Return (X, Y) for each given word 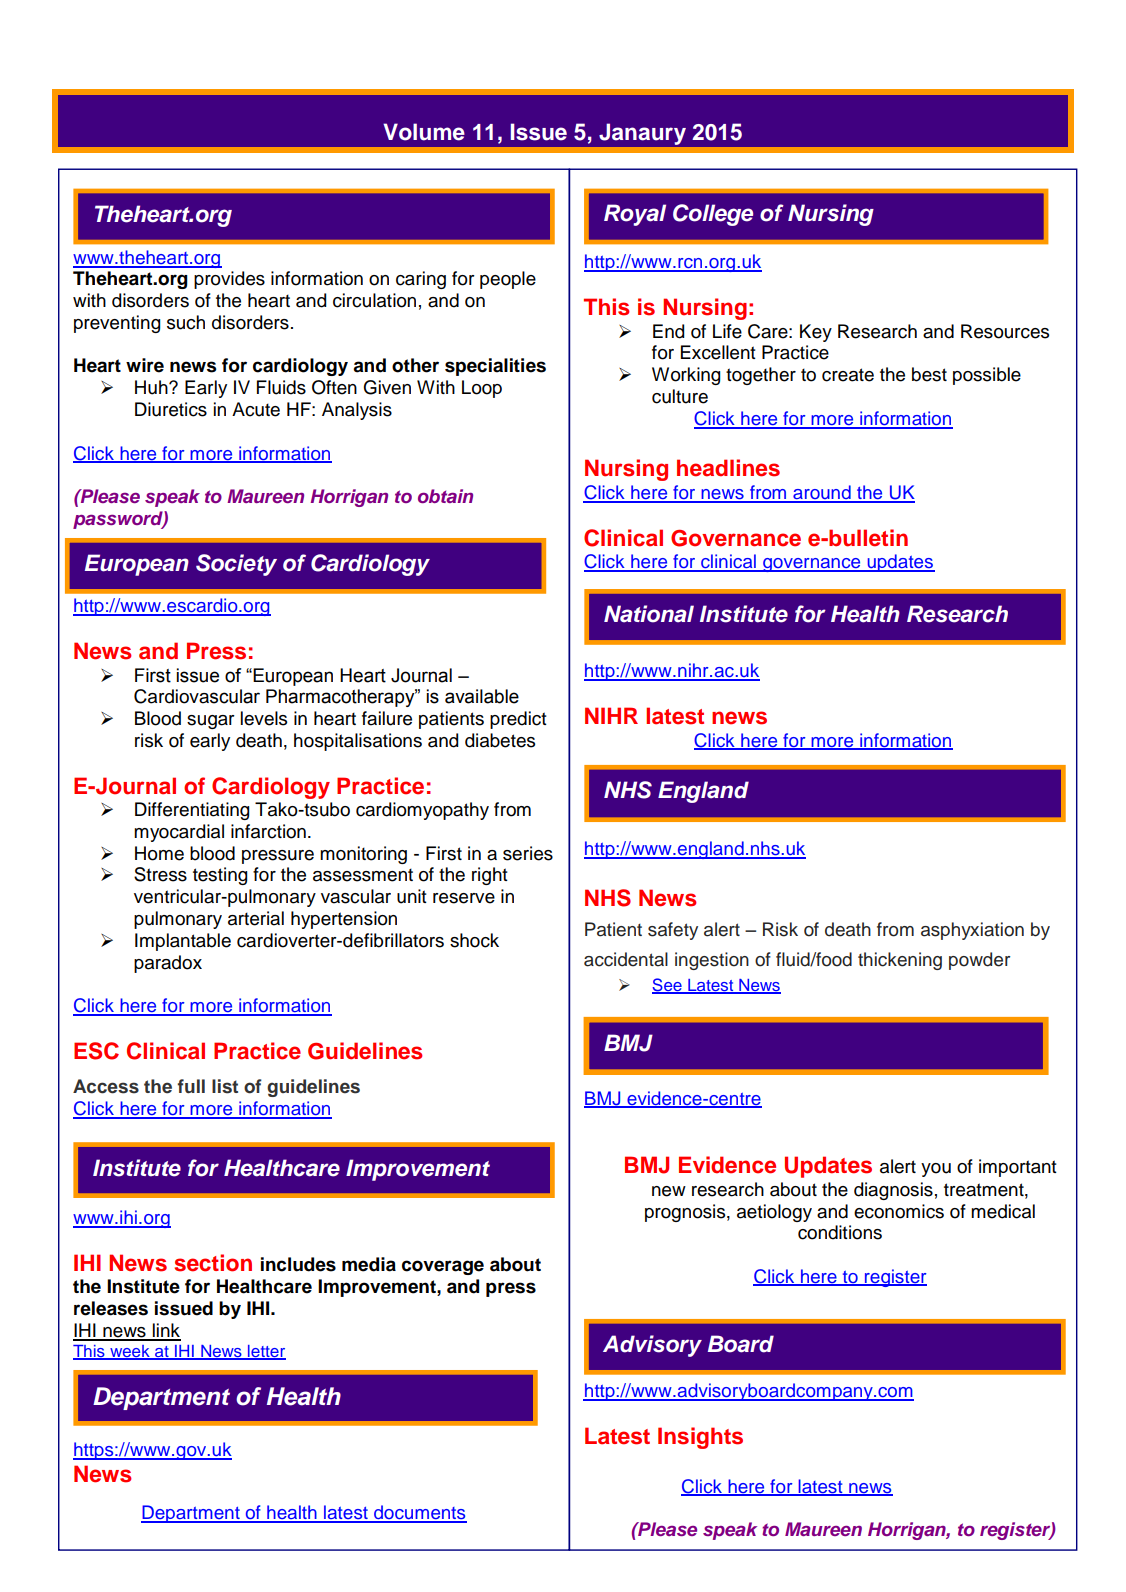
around (822, 493)
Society (236, 565)
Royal (635, 215)
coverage (443, 1267)
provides (229, 280)
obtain (445, 496)
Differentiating (192, 811)
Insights (700, 1438)
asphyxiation (972, 931)
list (225, 1086)
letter (266, 1352)
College (713, 215)
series (528, 853)
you (936, 1170)
